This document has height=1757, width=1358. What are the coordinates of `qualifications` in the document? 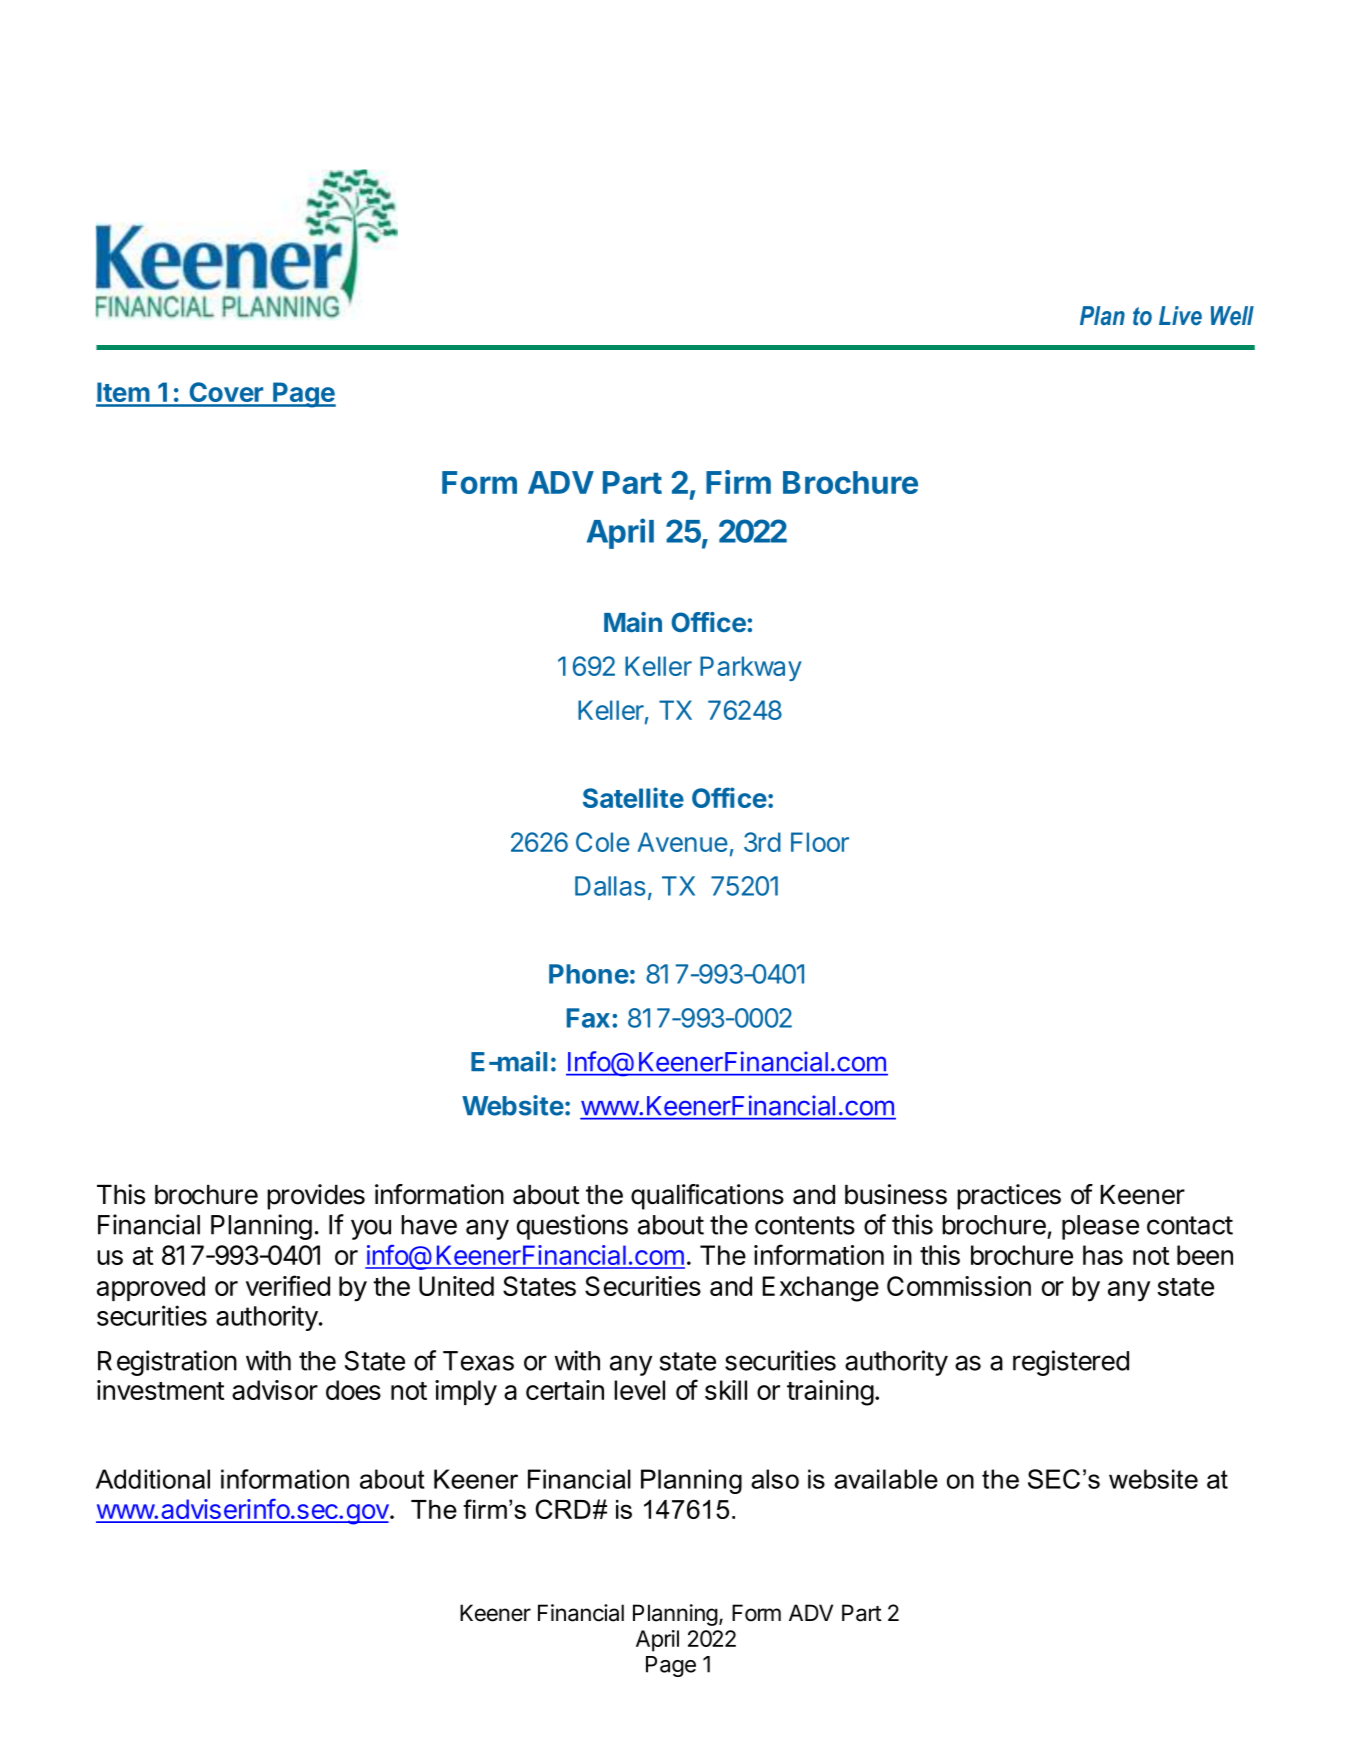 It's located at (707, 1197).
